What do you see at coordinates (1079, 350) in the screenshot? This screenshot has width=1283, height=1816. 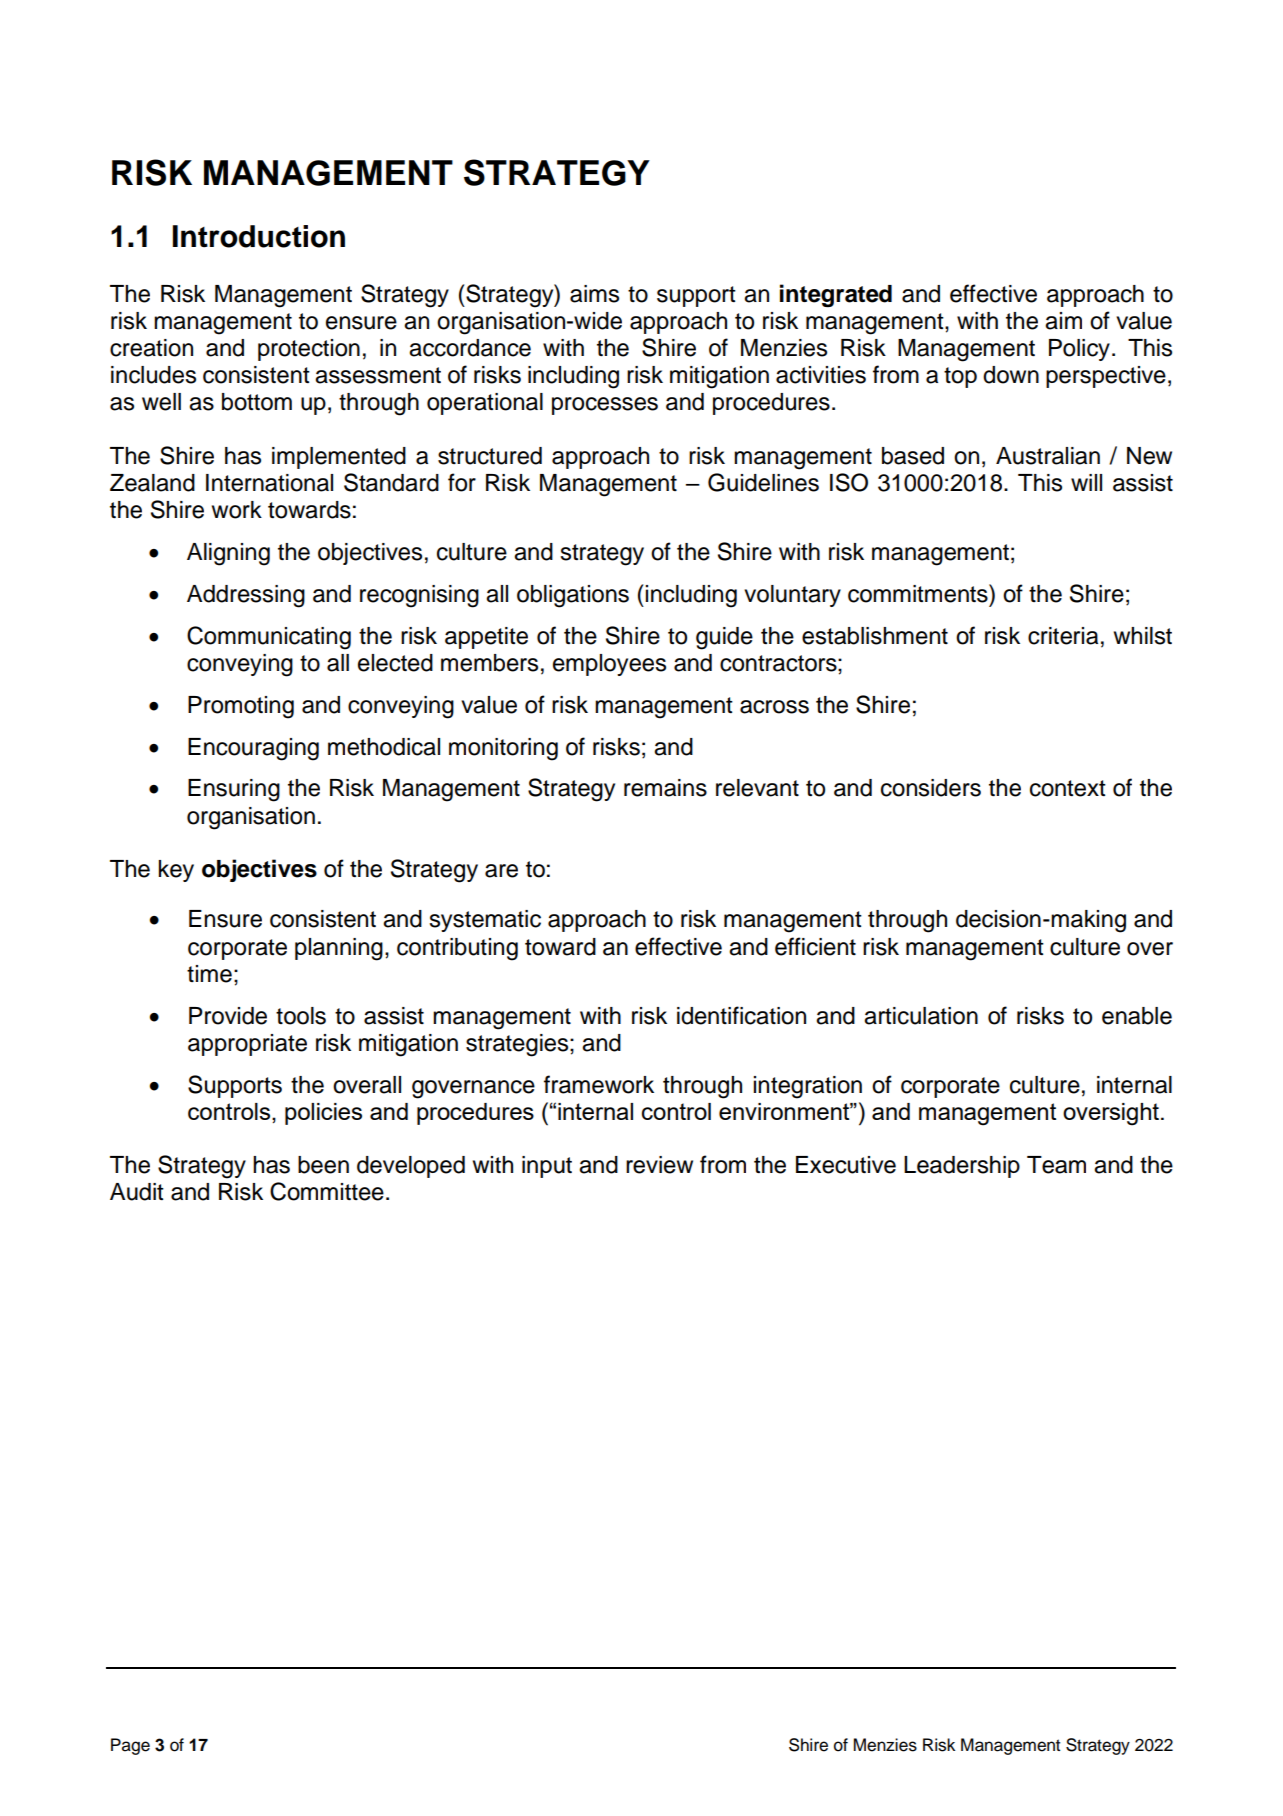 I see `Policy` at bounding box center [1079, 350].
